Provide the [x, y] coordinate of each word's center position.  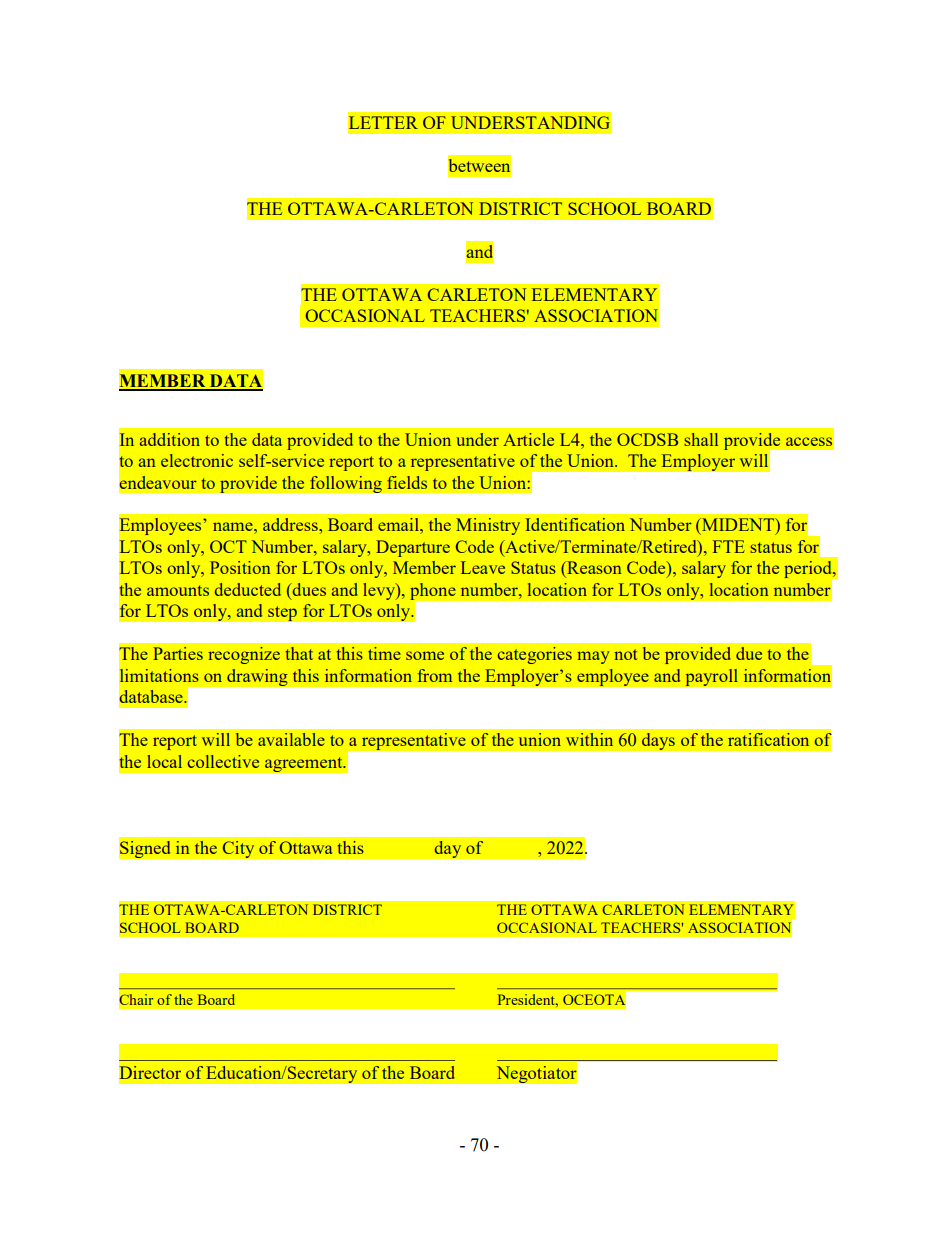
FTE [729, 546]
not [626, 654]
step [282, 614]
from [435, 675]
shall [701, 439]
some [425, 655]
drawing [257, 677]
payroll [712, 677]
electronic [197, 460]
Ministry [488, 526]
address [291, 524]
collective [223, 761]
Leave [483, 567]
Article [528, 439]
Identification [575, 524]
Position [240, 567]
